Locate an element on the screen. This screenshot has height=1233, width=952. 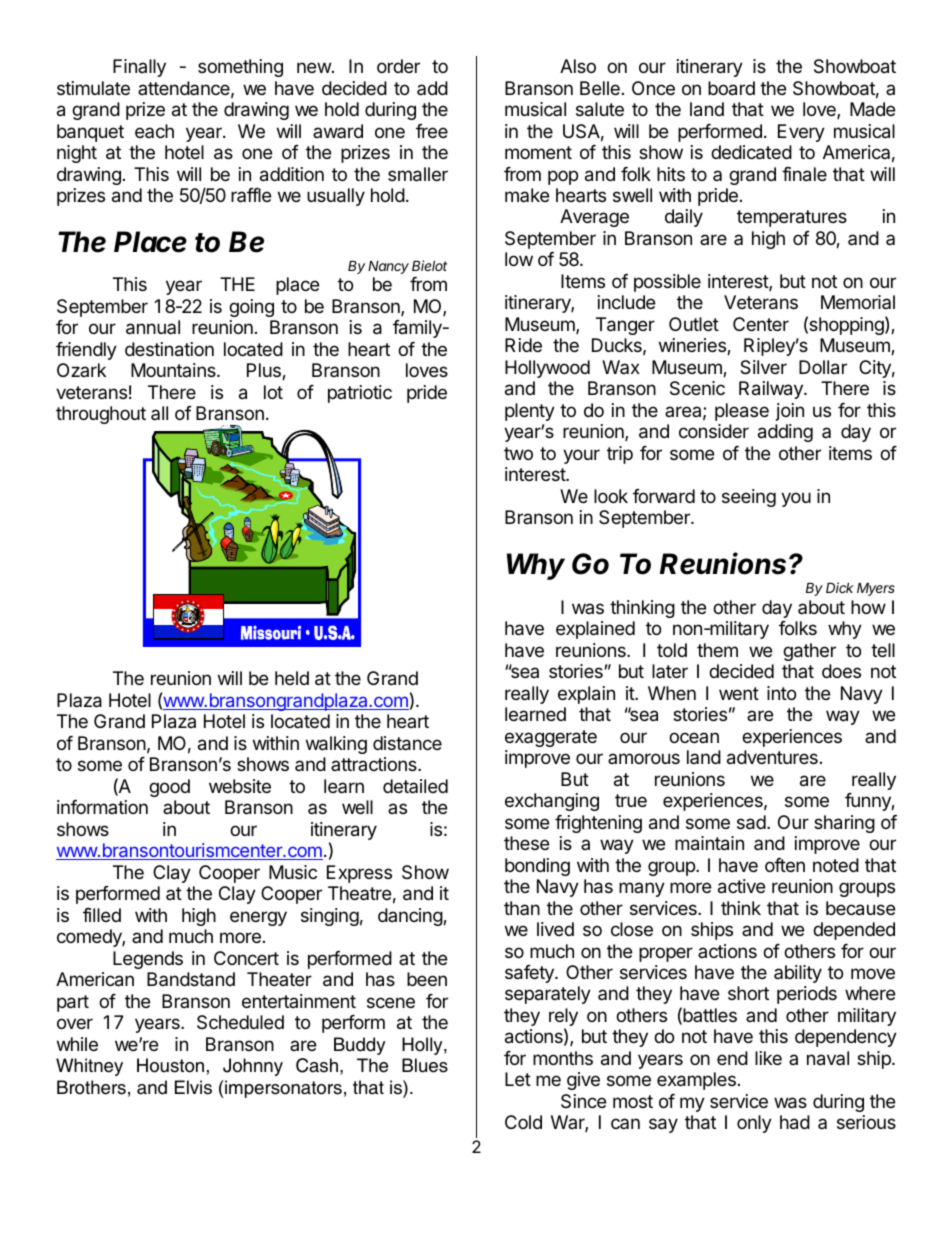
look is located at coordinates (611, 496).
